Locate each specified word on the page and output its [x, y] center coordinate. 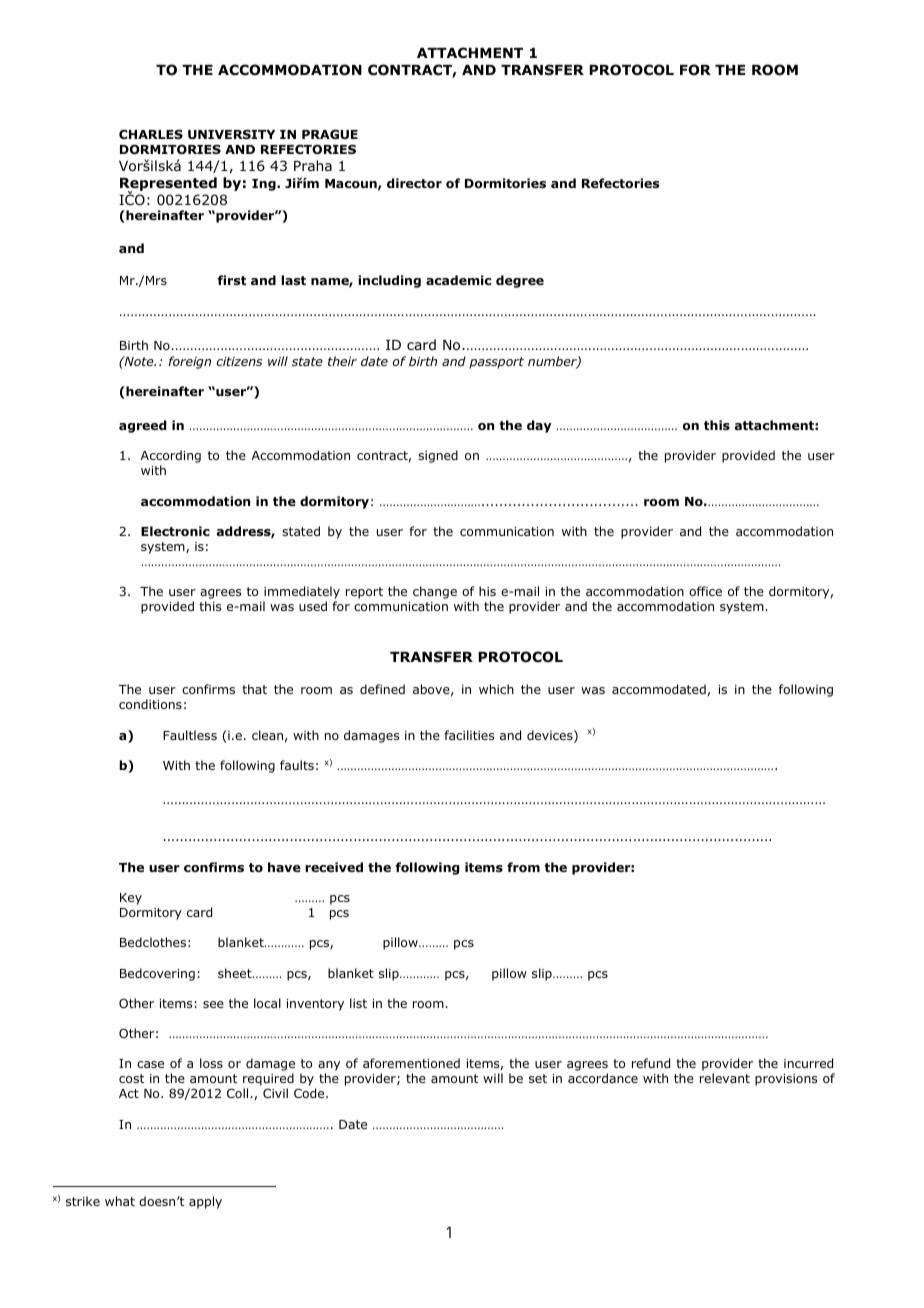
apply [205, 1202]
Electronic [175, 531]
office [705, 591]
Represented [168, 185]
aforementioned [411, 1063]
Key [131, 899]
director [414, 183]
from [523, 867]
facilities [469, 735]
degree [520, 281]
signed [438, 456]
